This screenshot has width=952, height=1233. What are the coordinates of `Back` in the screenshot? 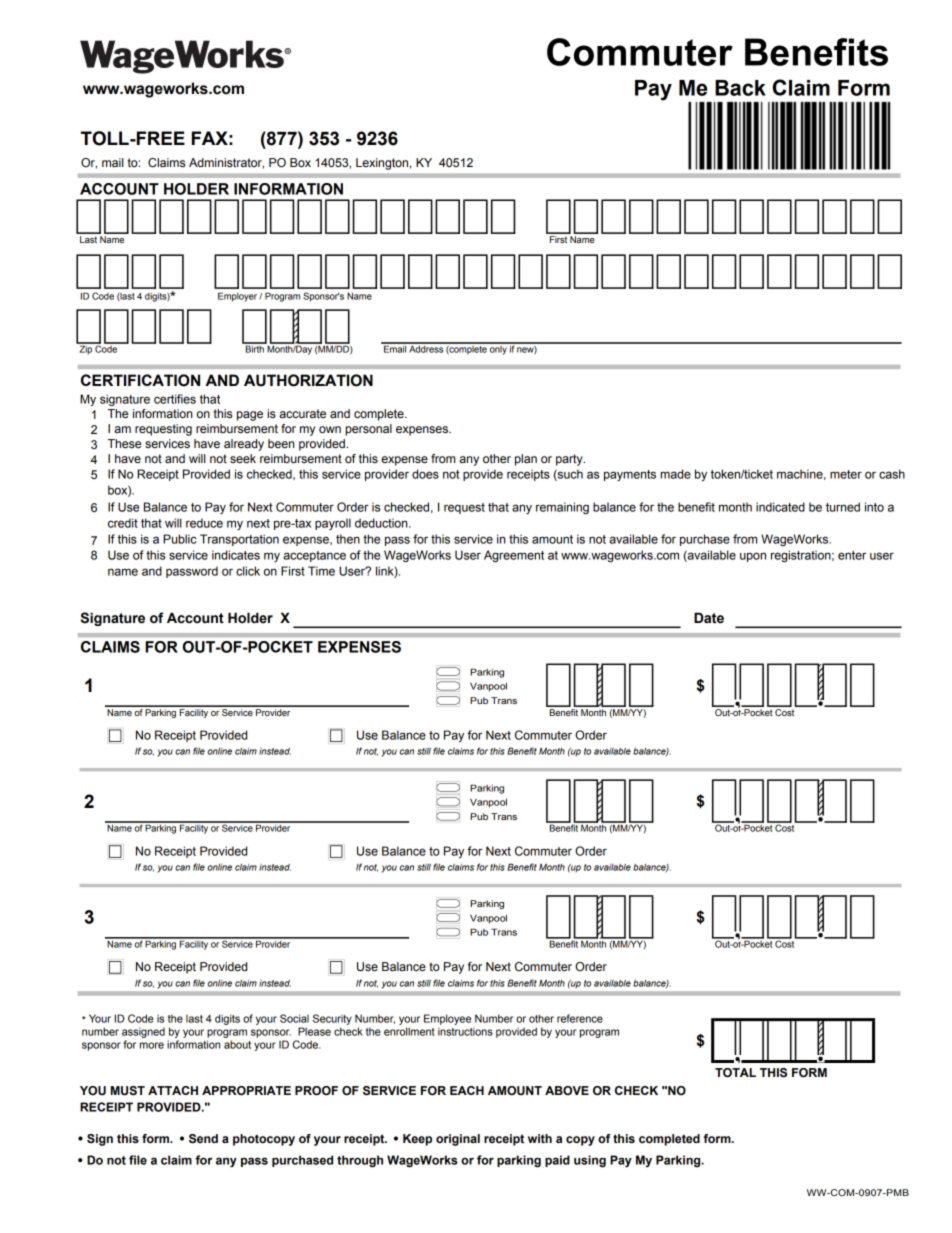 It's located at (740, 88).
